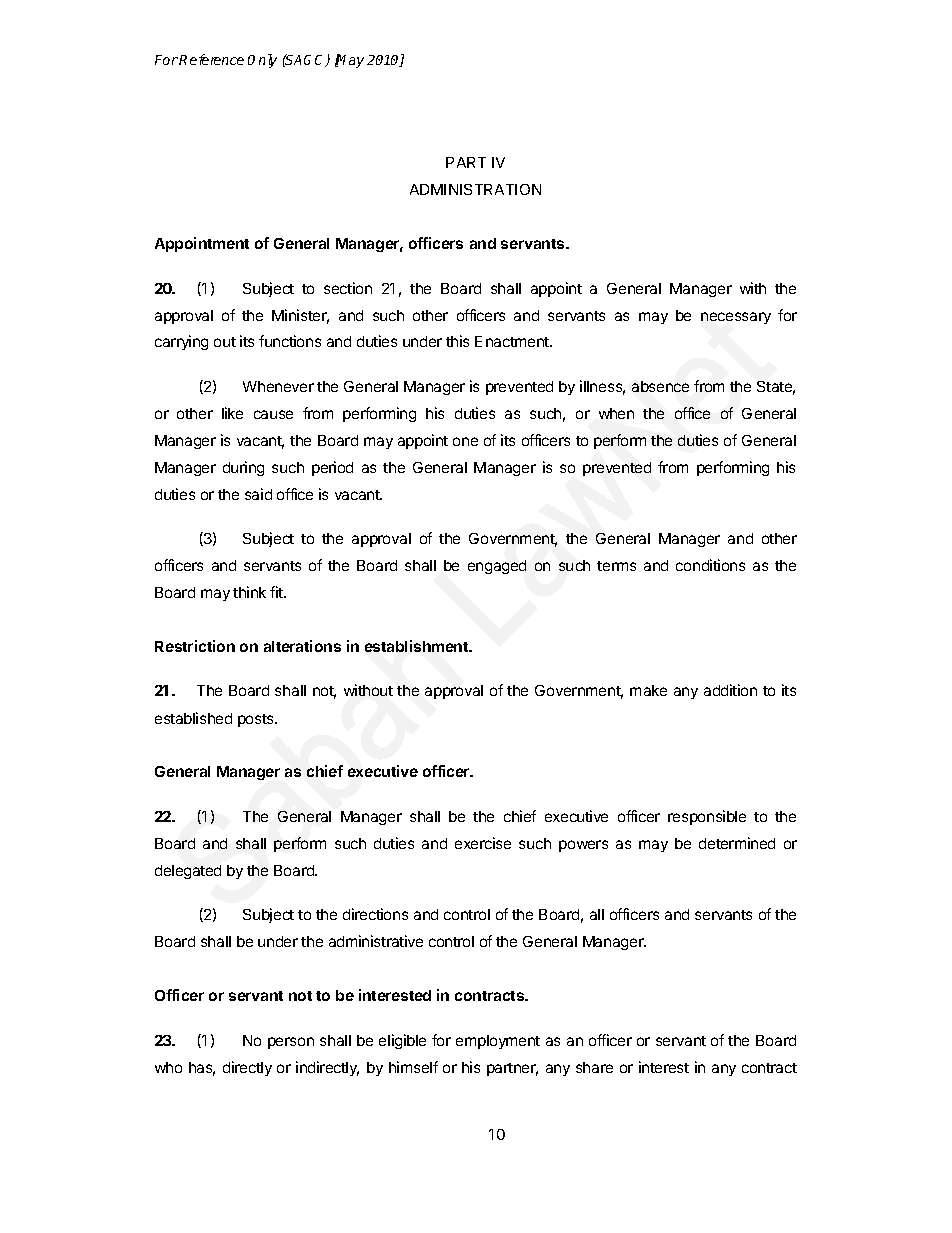  What do you see at coordinates (262, 61) in the screenshot?
I see `Only` at bounding box center [262, 61].
